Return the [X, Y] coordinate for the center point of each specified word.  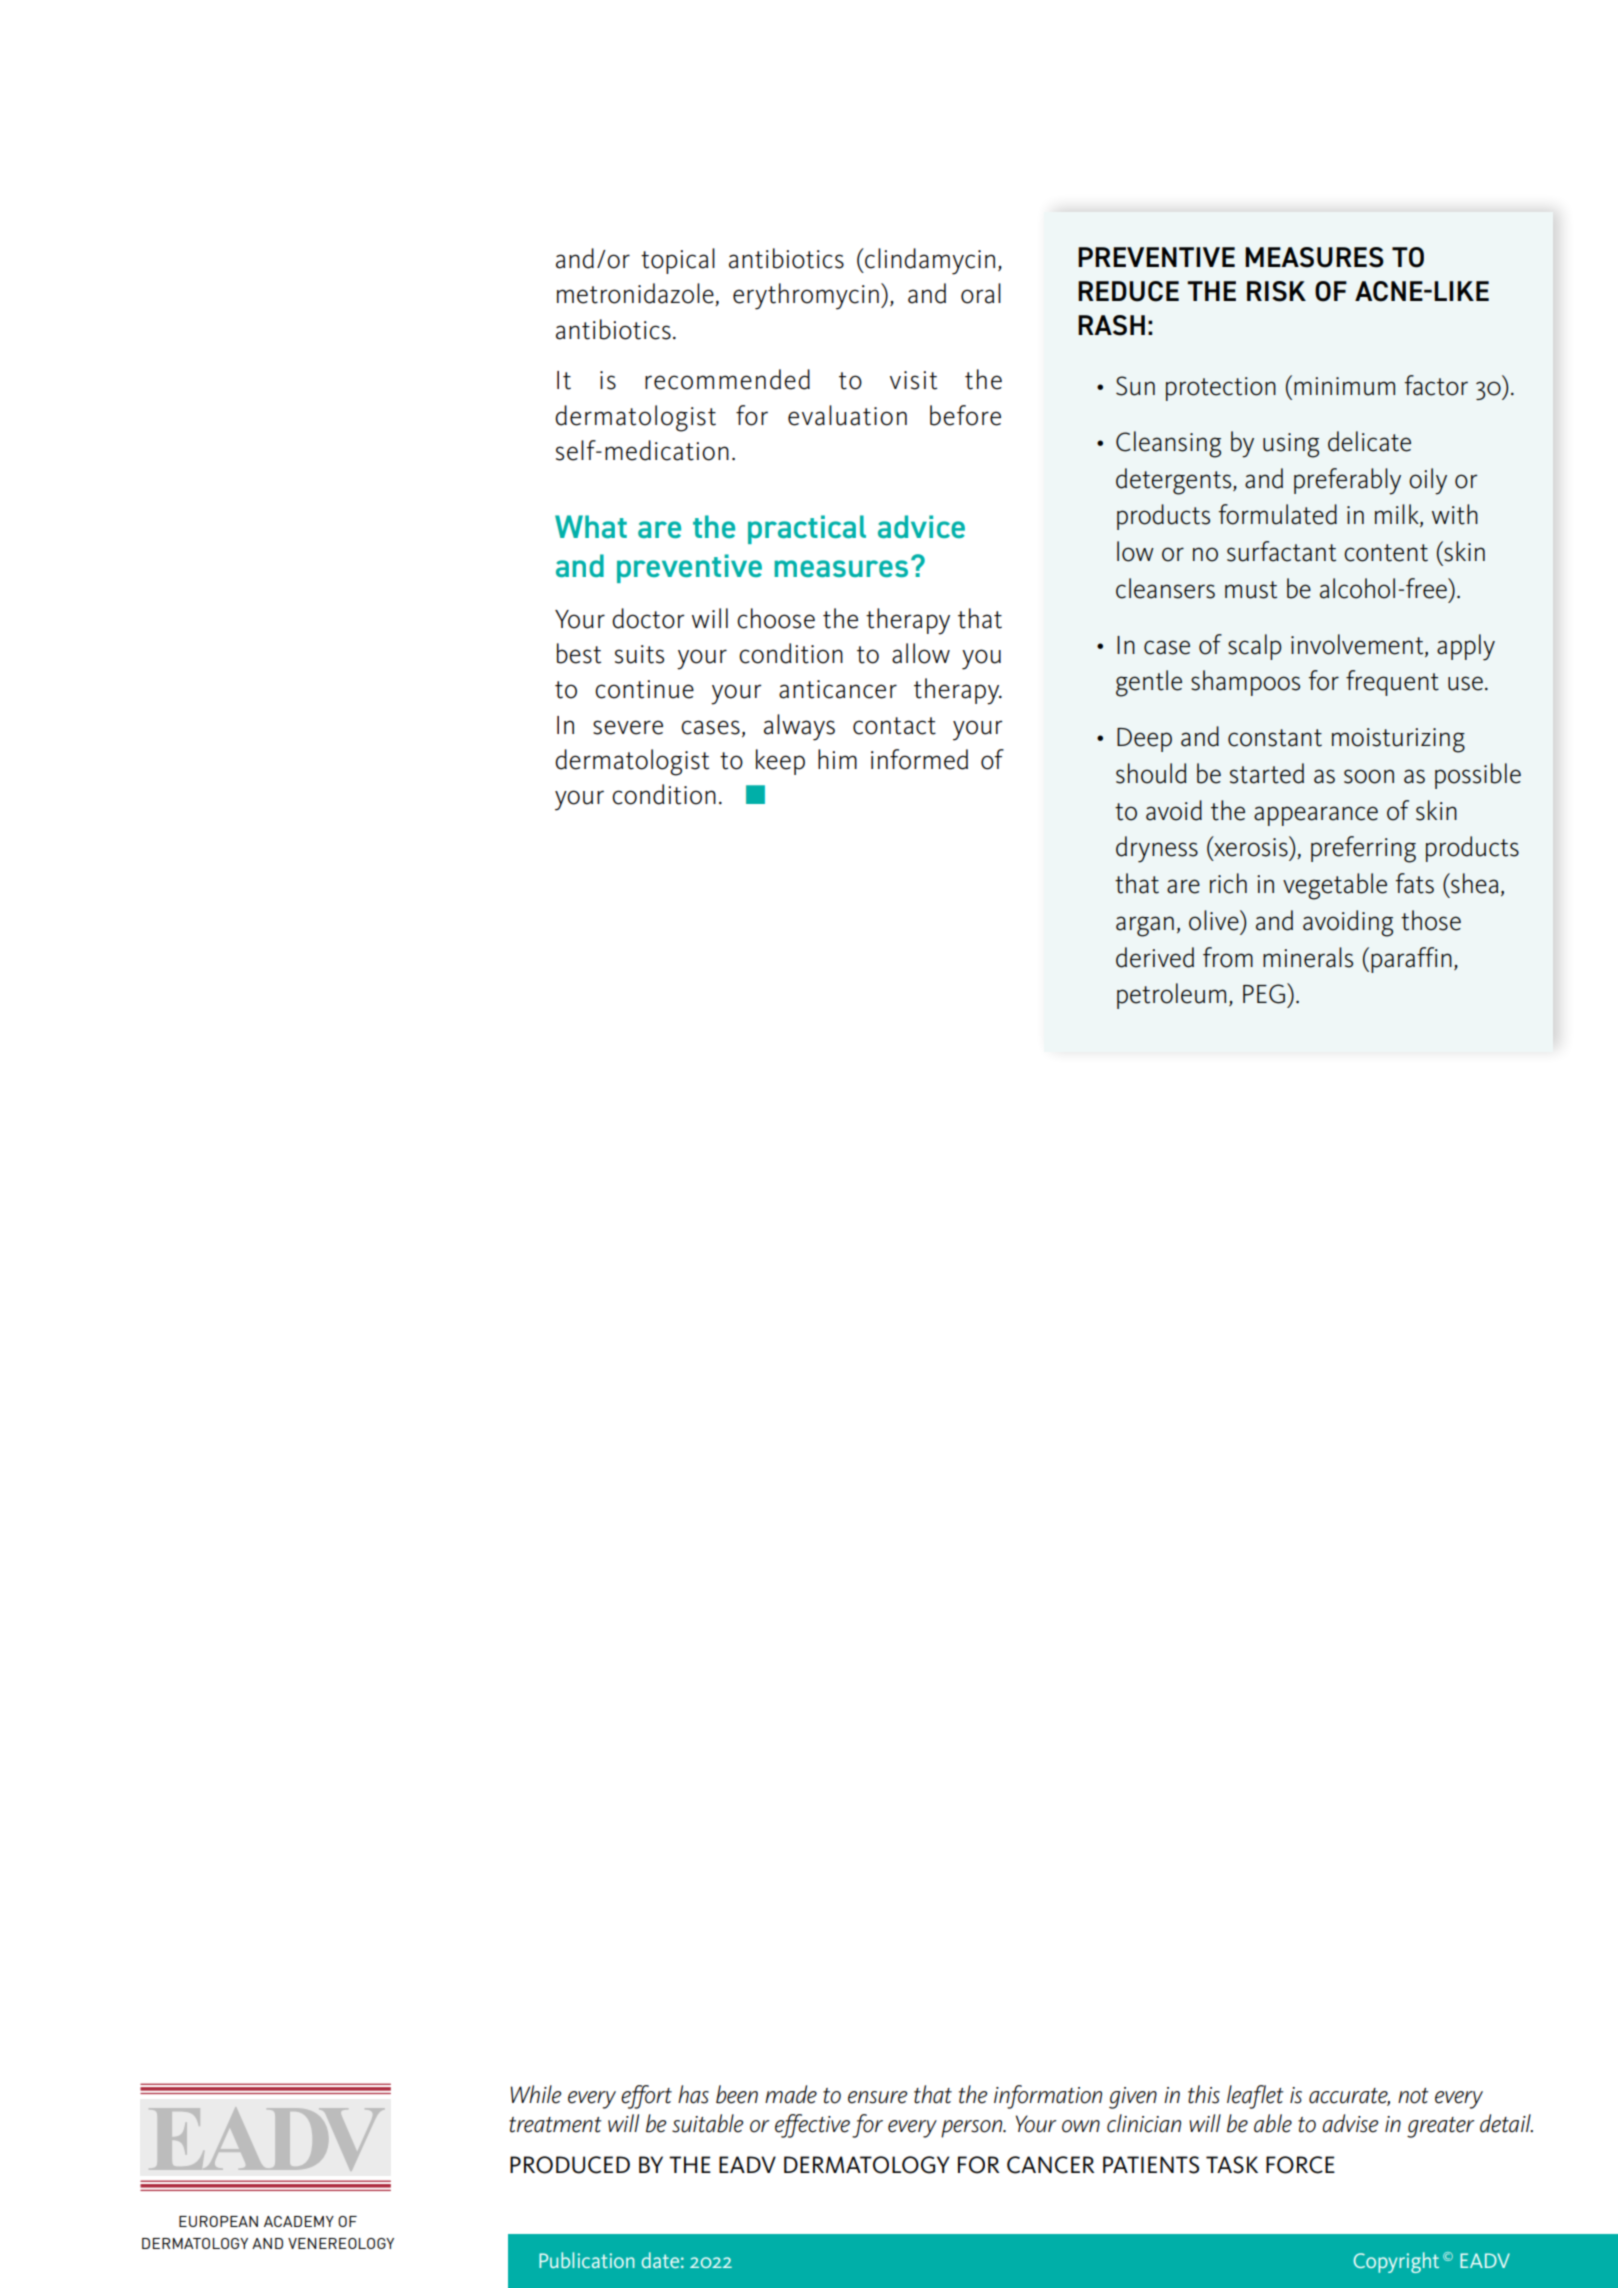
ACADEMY [299, 2221]
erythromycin [806, 296]
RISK [1276, 291]
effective [812, 2126]
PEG [1264, 994]
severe [628, 727]
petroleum [1171, 996]
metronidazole [636, 294]
